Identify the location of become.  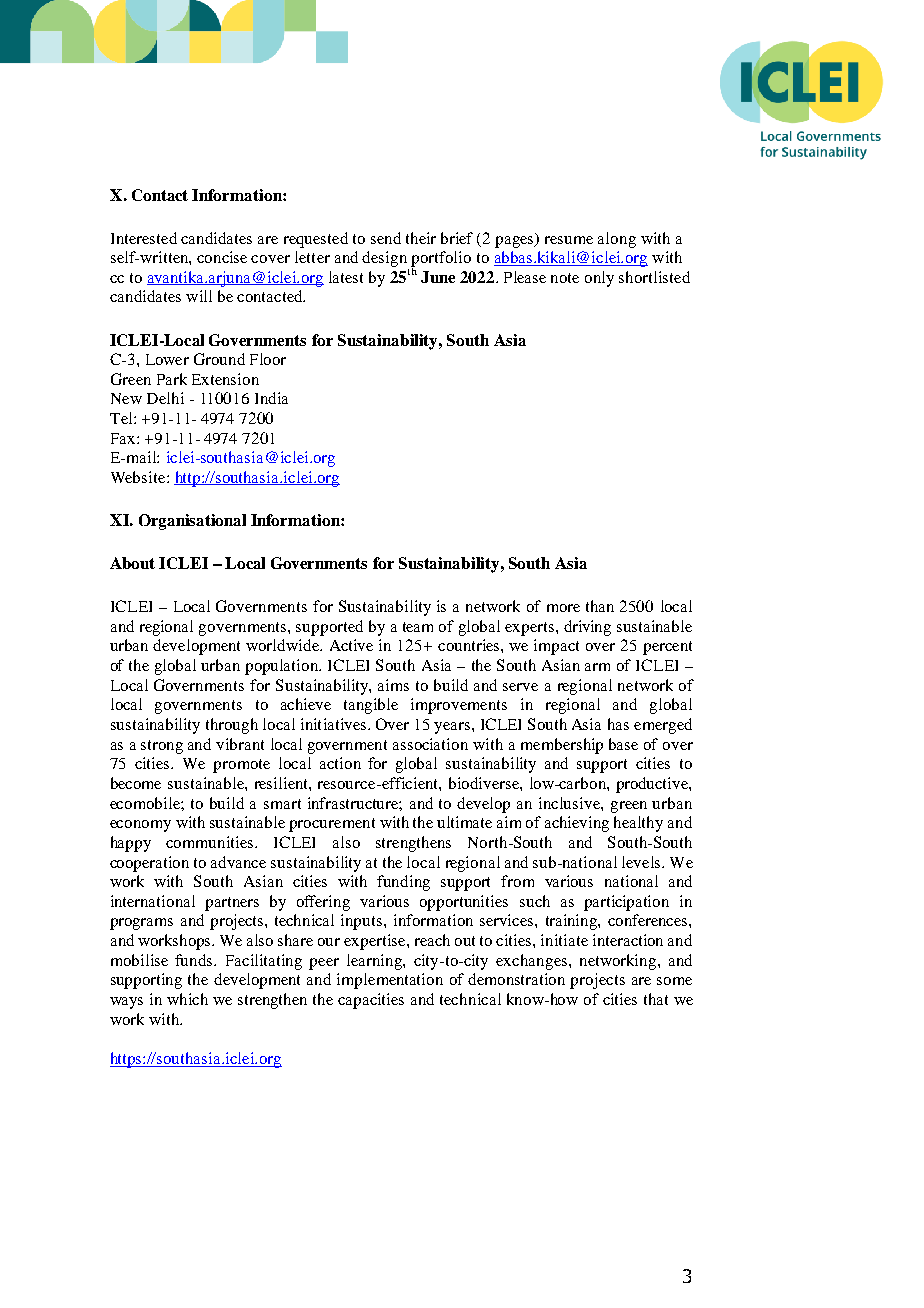
(136, 783).
